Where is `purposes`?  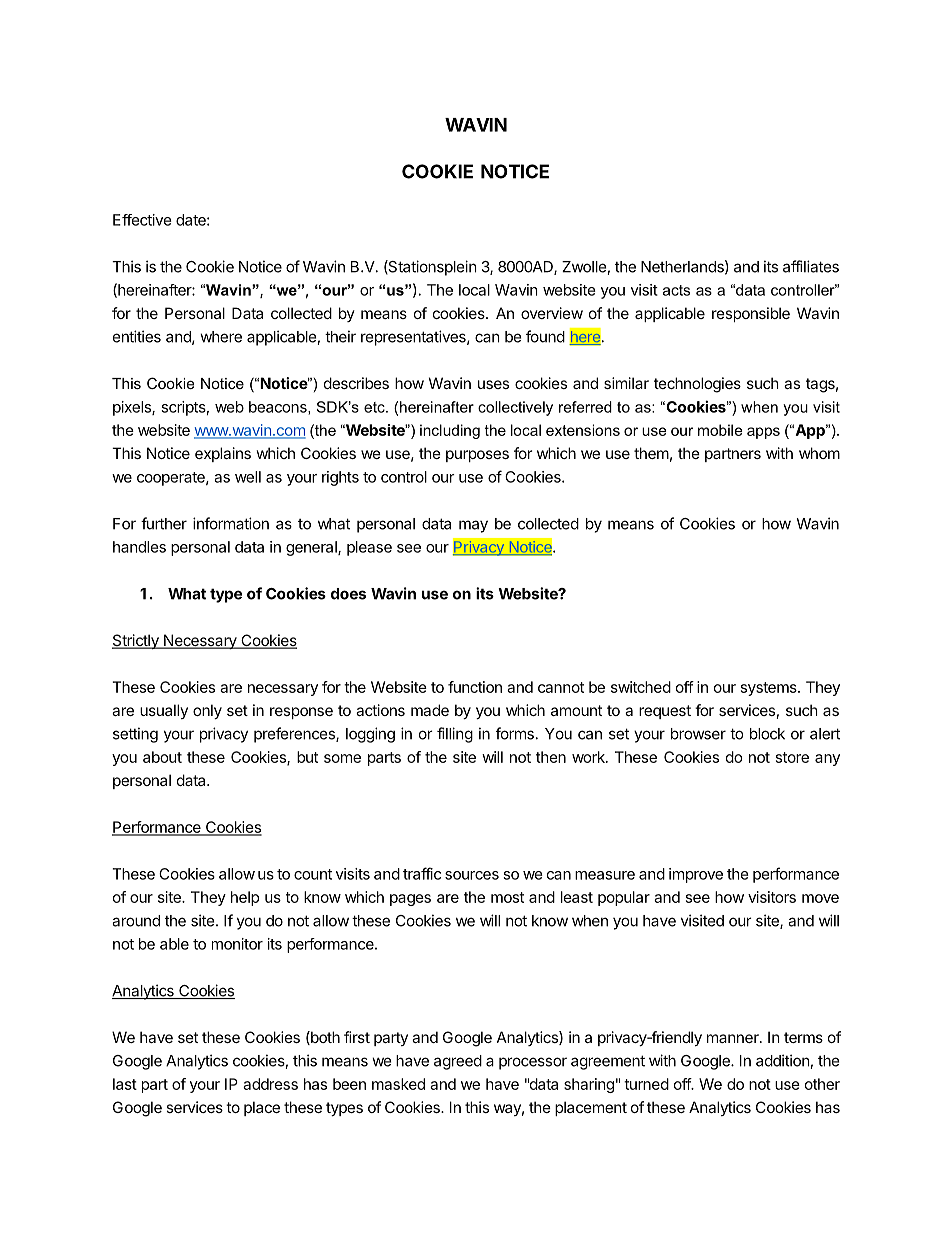
purposes is located at coordinates (477, 456).
